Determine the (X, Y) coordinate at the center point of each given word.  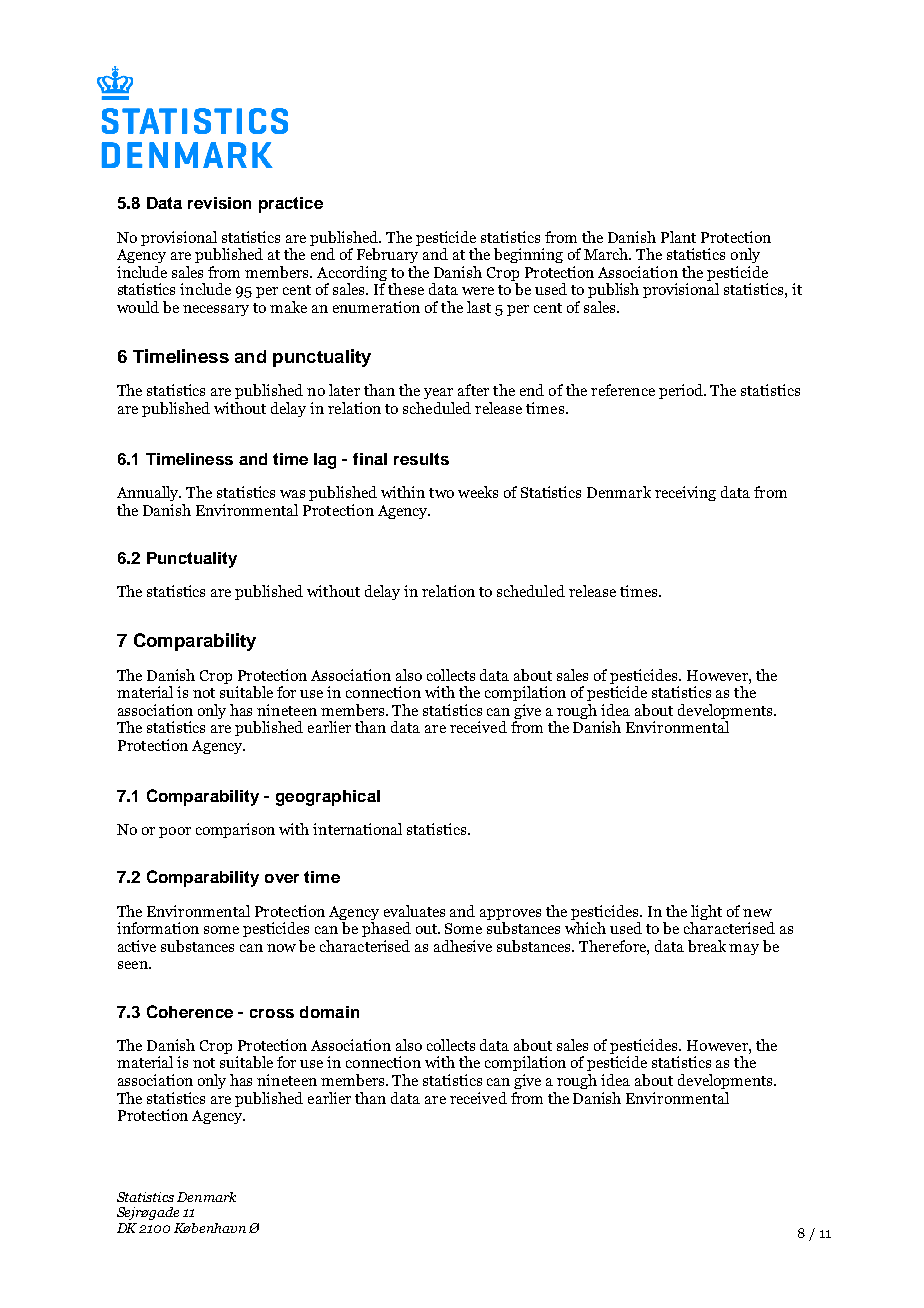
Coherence (190, 1011)
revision (219, 203)
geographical (328, 798)
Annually (149, 493)
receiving (685, 493)
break (707, 946)
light (706, 912)
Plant (678, 237)
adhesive (463, 946)
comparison (235, 830)
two (441, 493)
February (387, 255)
